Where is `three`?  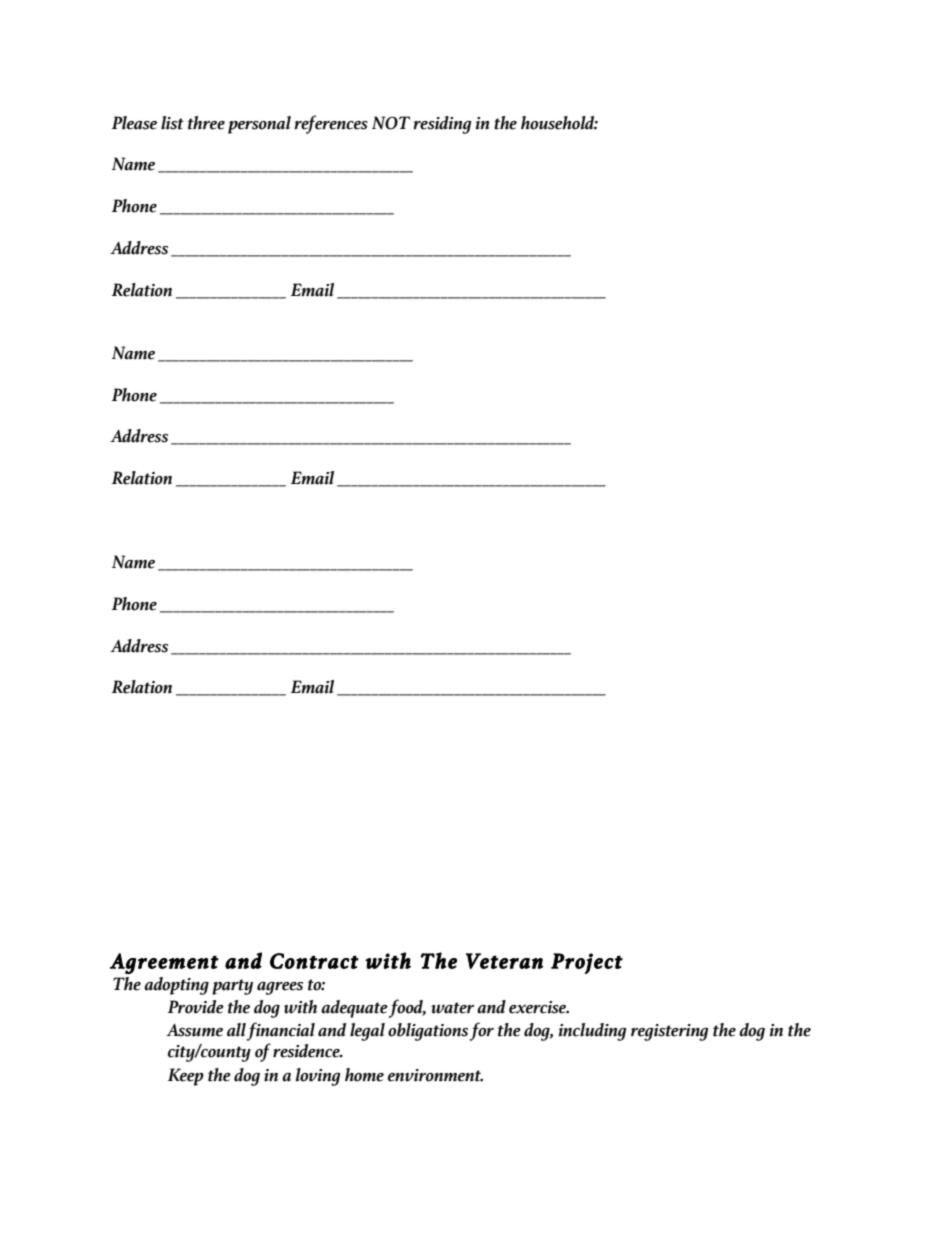 three is located at coordinates (206, 123).
